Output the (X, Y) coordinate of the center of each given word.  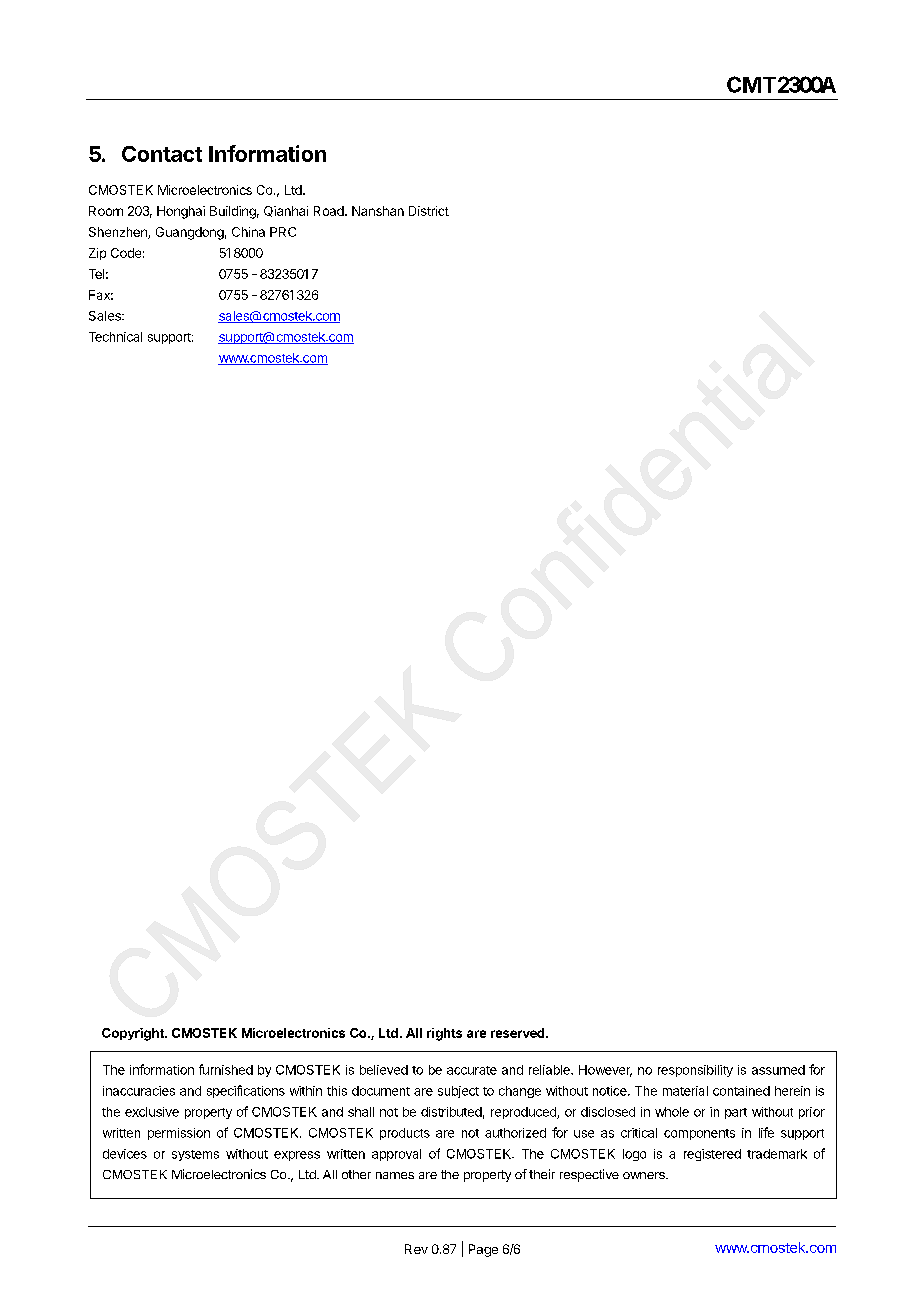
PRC (283, 232)
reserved (519, 1033)
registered (712, 1155)
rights (444, 1034)
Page (483, 1250)
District (429, 211)
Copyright (134, 1034)
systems (195, 1155)
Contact (162, 154)
